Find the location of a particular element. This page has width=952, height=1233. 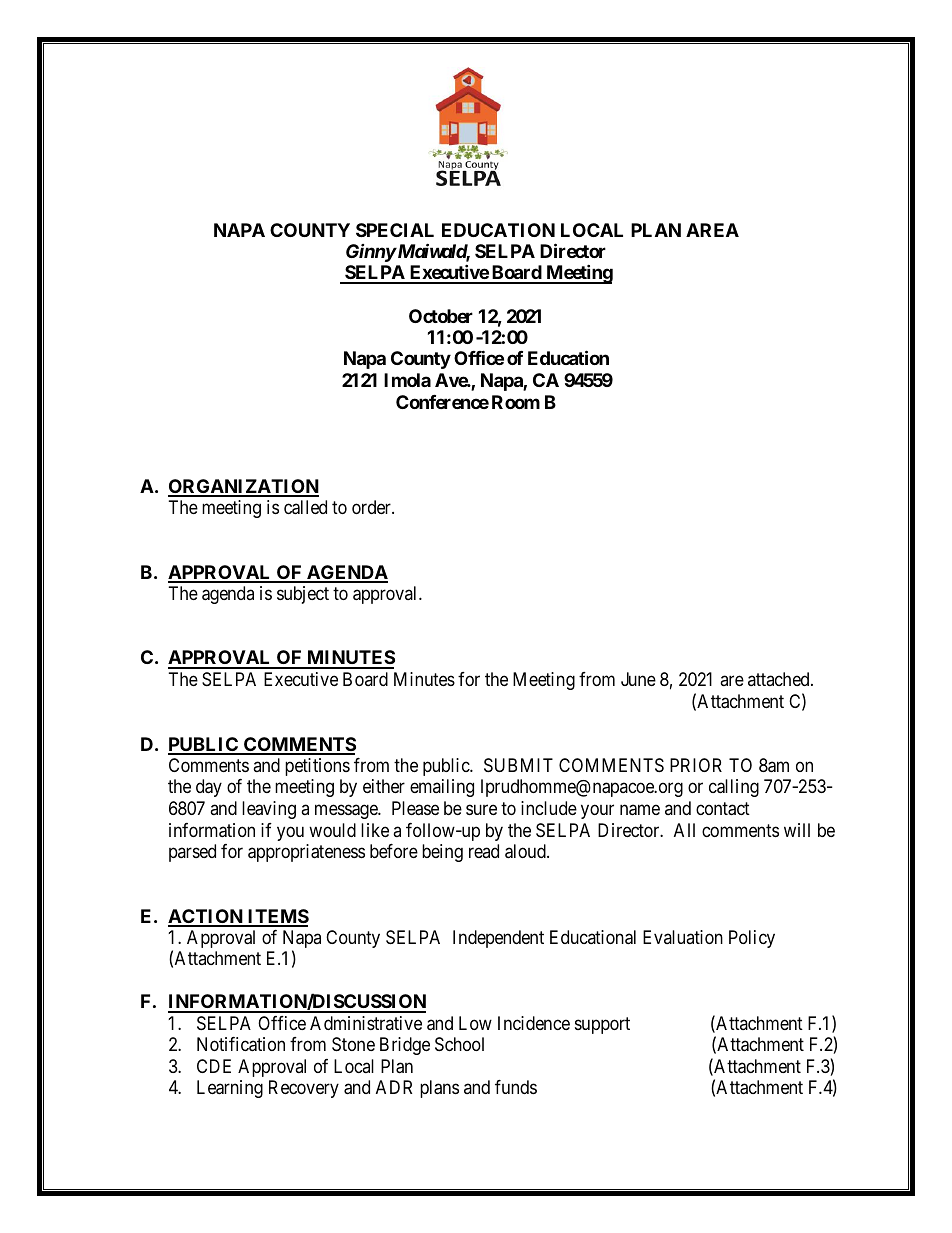

October is located at coordinates (441, 316).
